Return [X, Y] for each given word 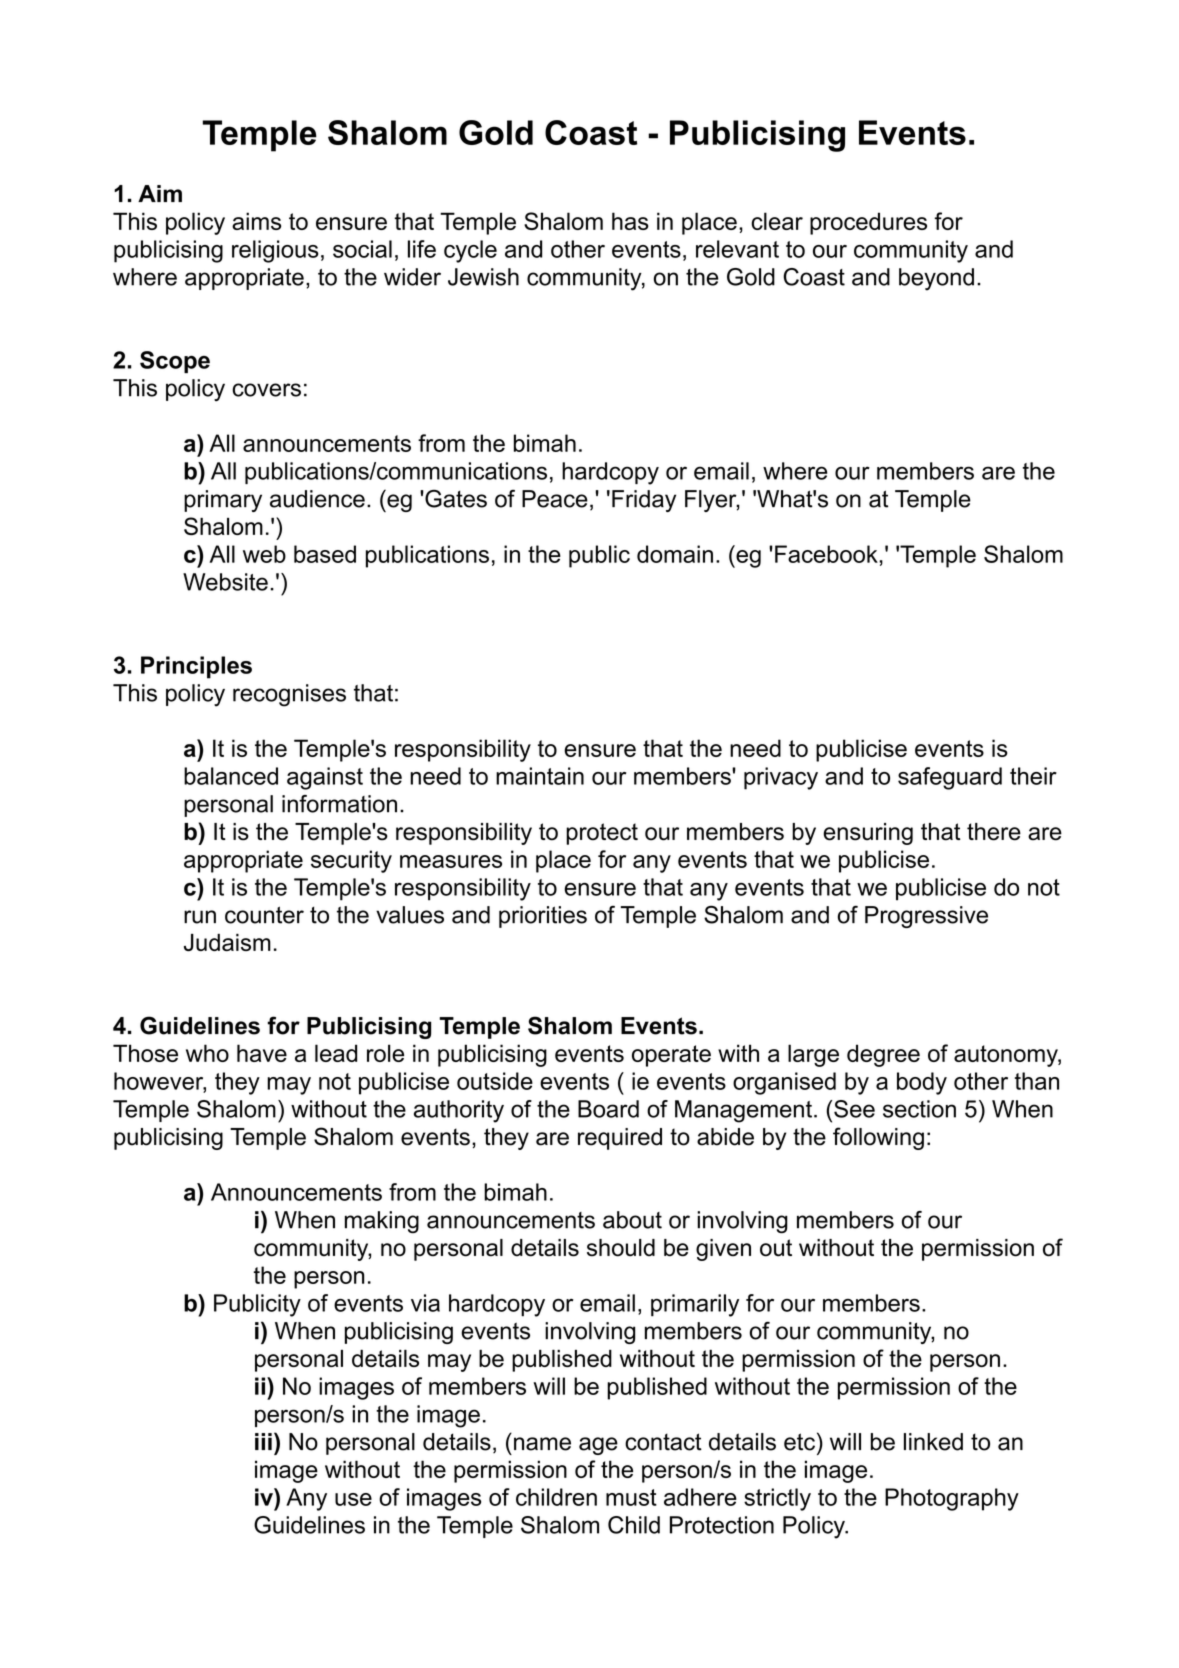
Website [225, 582]
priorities [543, 917]
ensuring [868, 834]
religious [275, 251]
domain [675, 554]
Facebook [827, 554]
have [262, 1053]
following [878, 1138]
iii [263, 1441]
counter [264, 915]
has [630, 221]
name [542, 1444]
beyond [936, 279]
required [620, 1139]
